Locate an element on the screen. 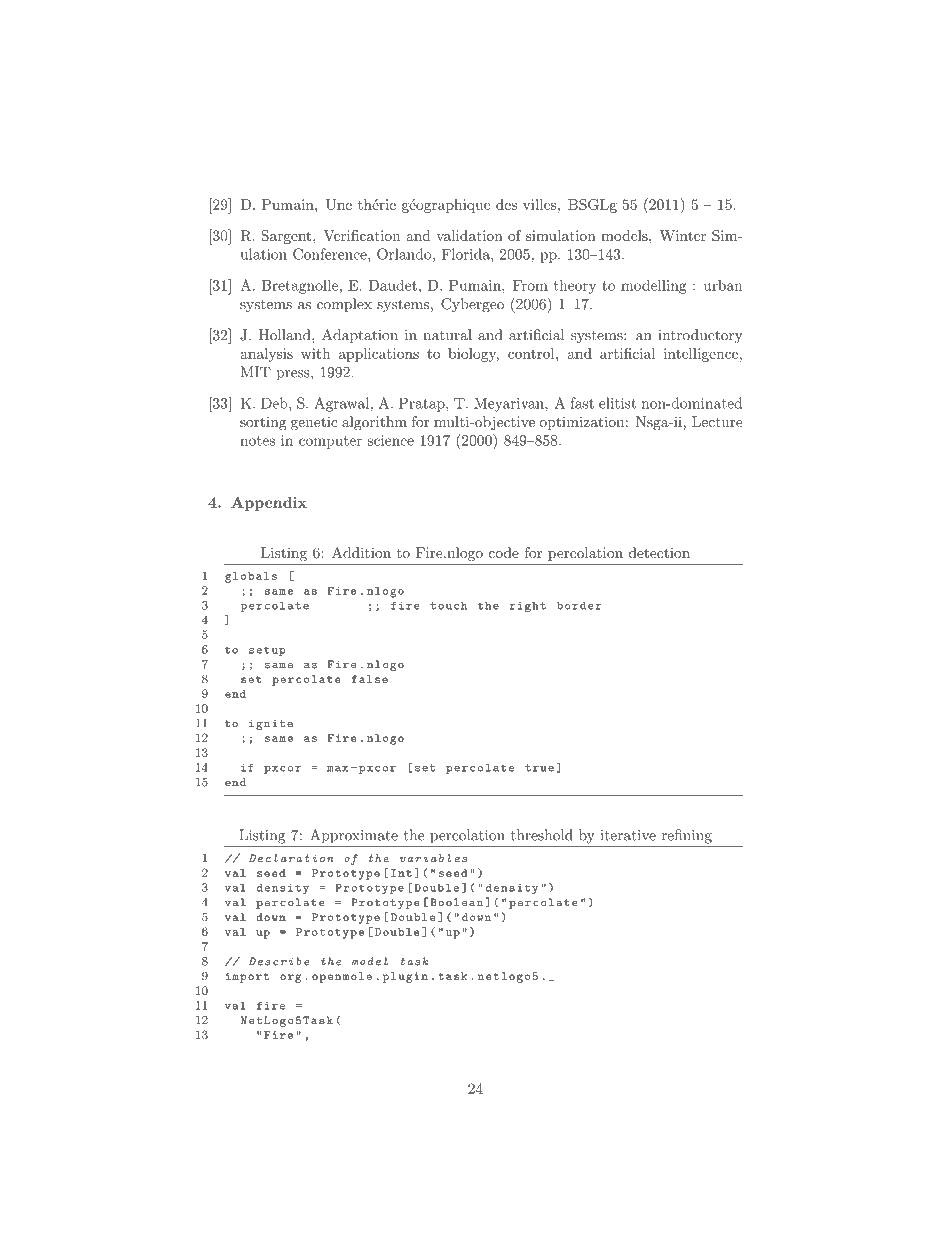  Winter is located at coordinates (682, 235).
